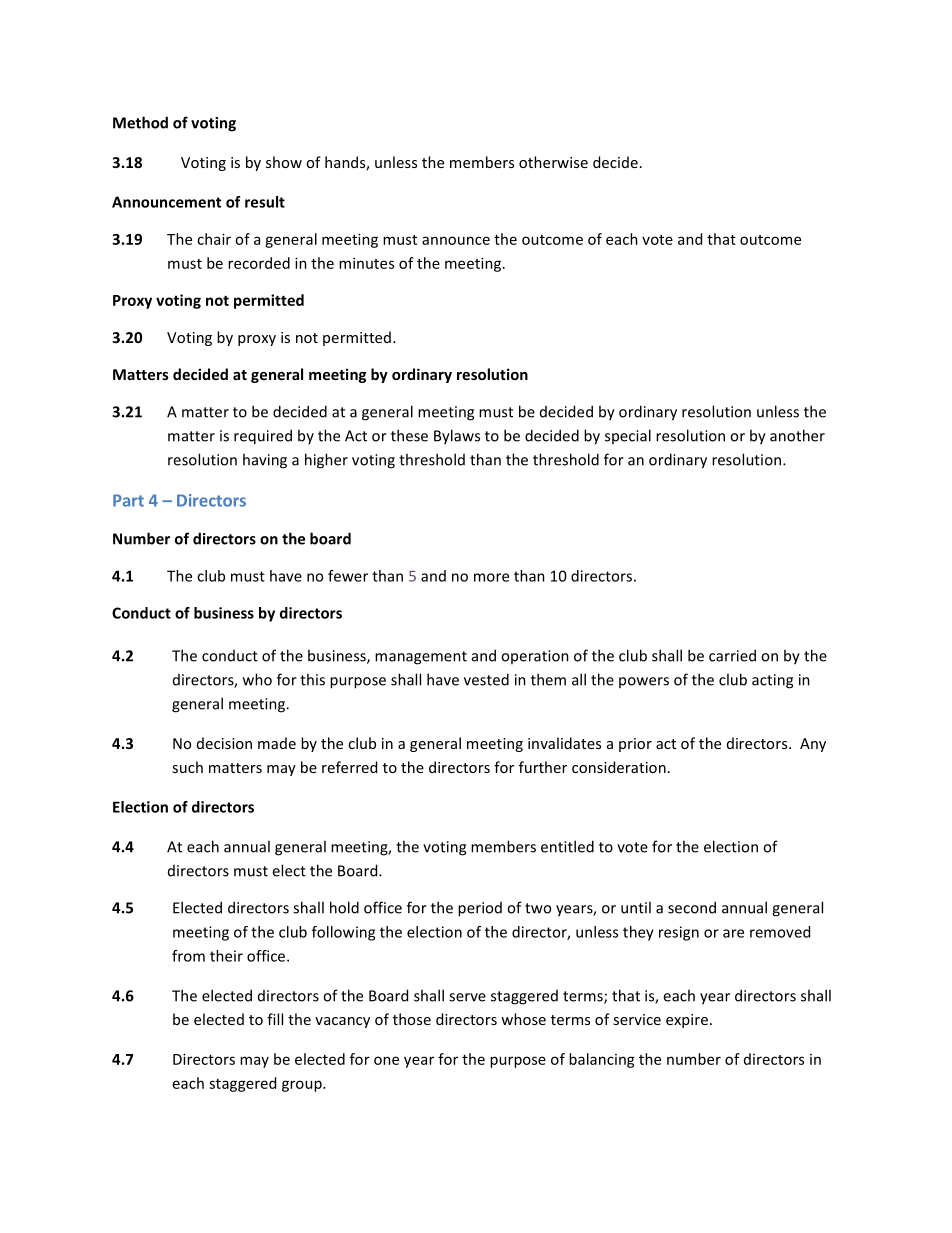 Image resolution: width=952 pixels, height=1233 pixels. What do you see at coordinates (797, 435) in the screenshot?
I see `another` at bounding box center [797, 435].
